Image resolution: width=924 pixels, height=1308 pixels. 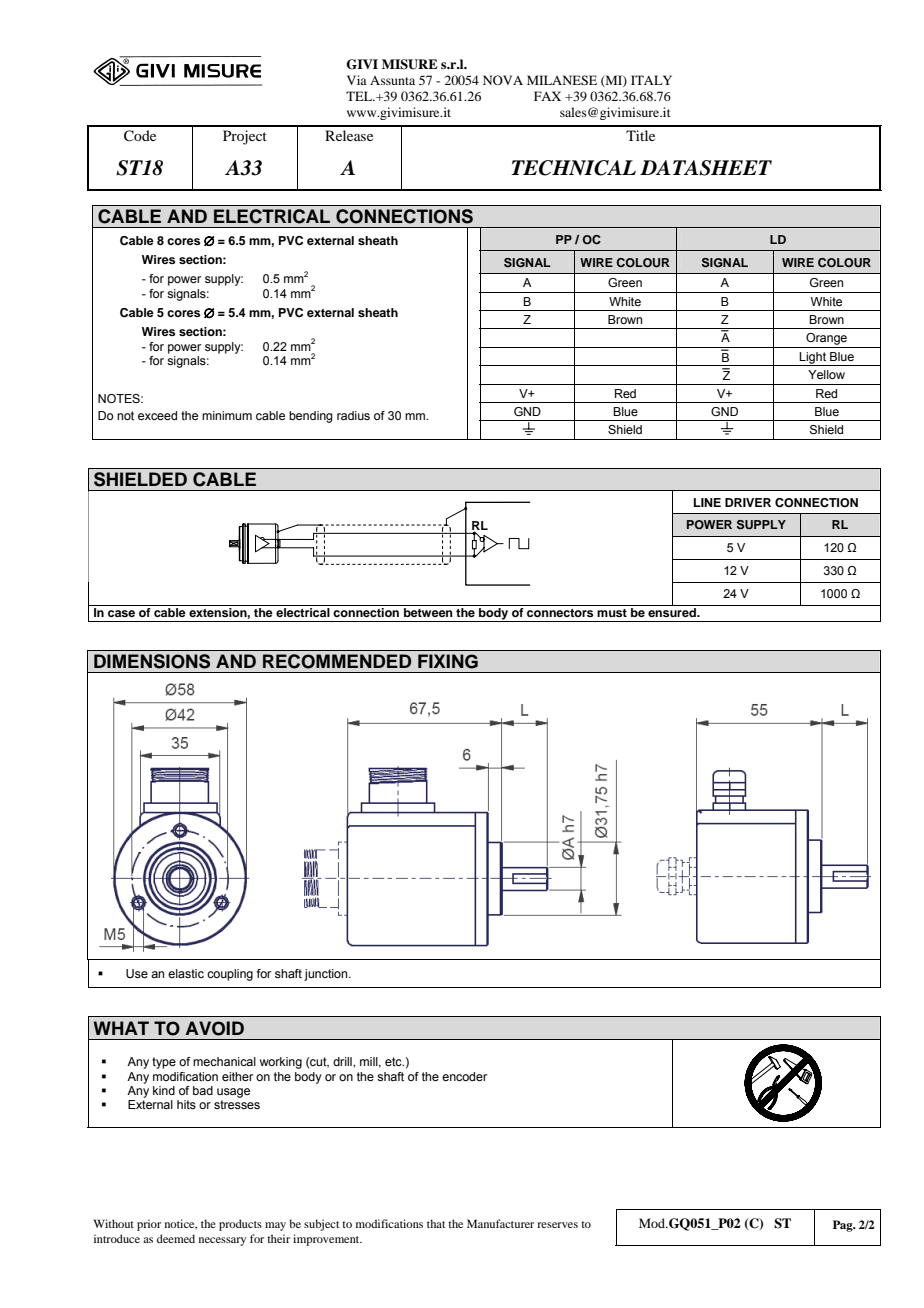 I want to click on must, so click(x=612, y=613).
